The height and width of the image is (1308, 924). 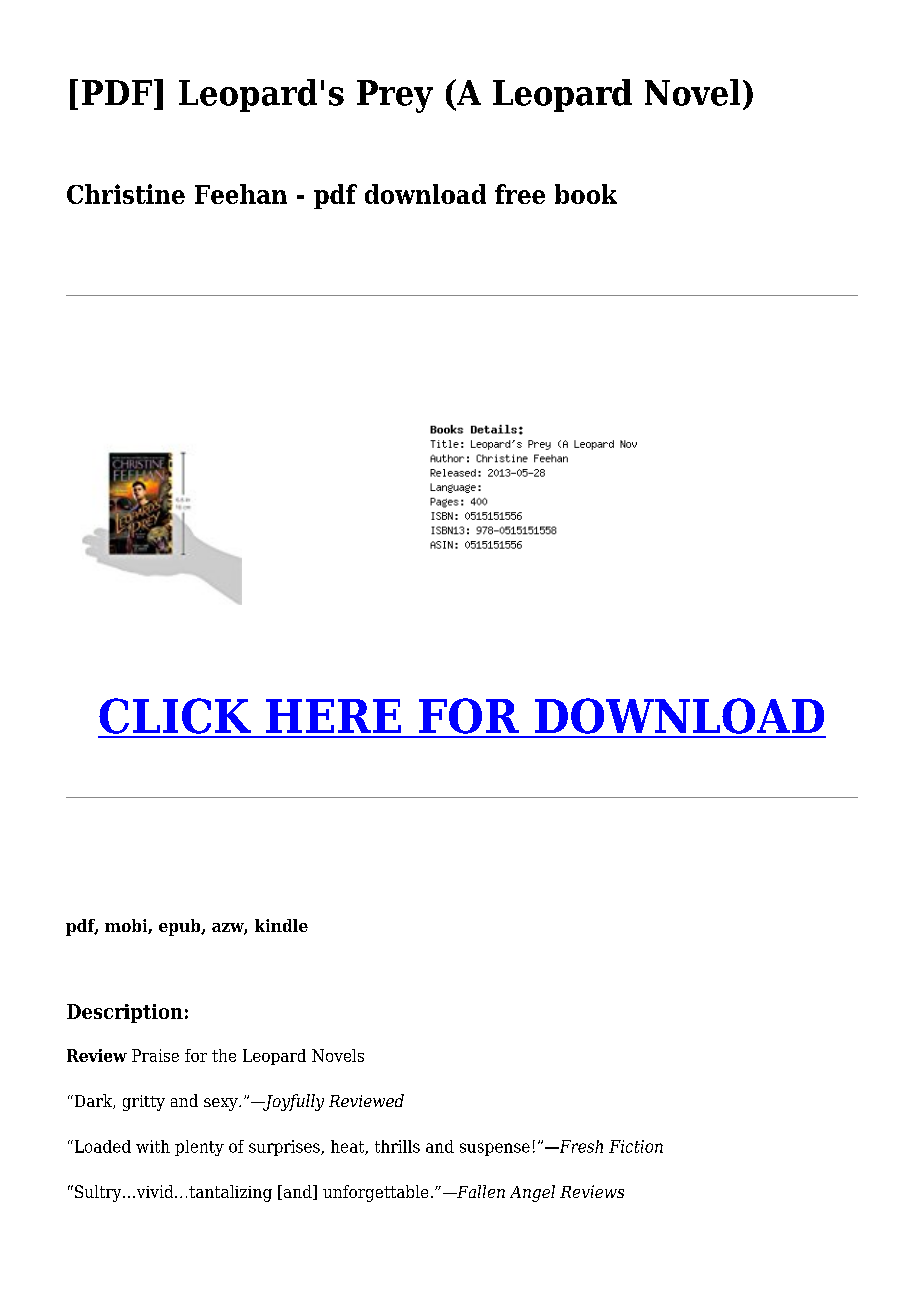 What do you see at coordinates (397, 1146) in the image?
I see `thrills` at bounding box center [397, 1146].
